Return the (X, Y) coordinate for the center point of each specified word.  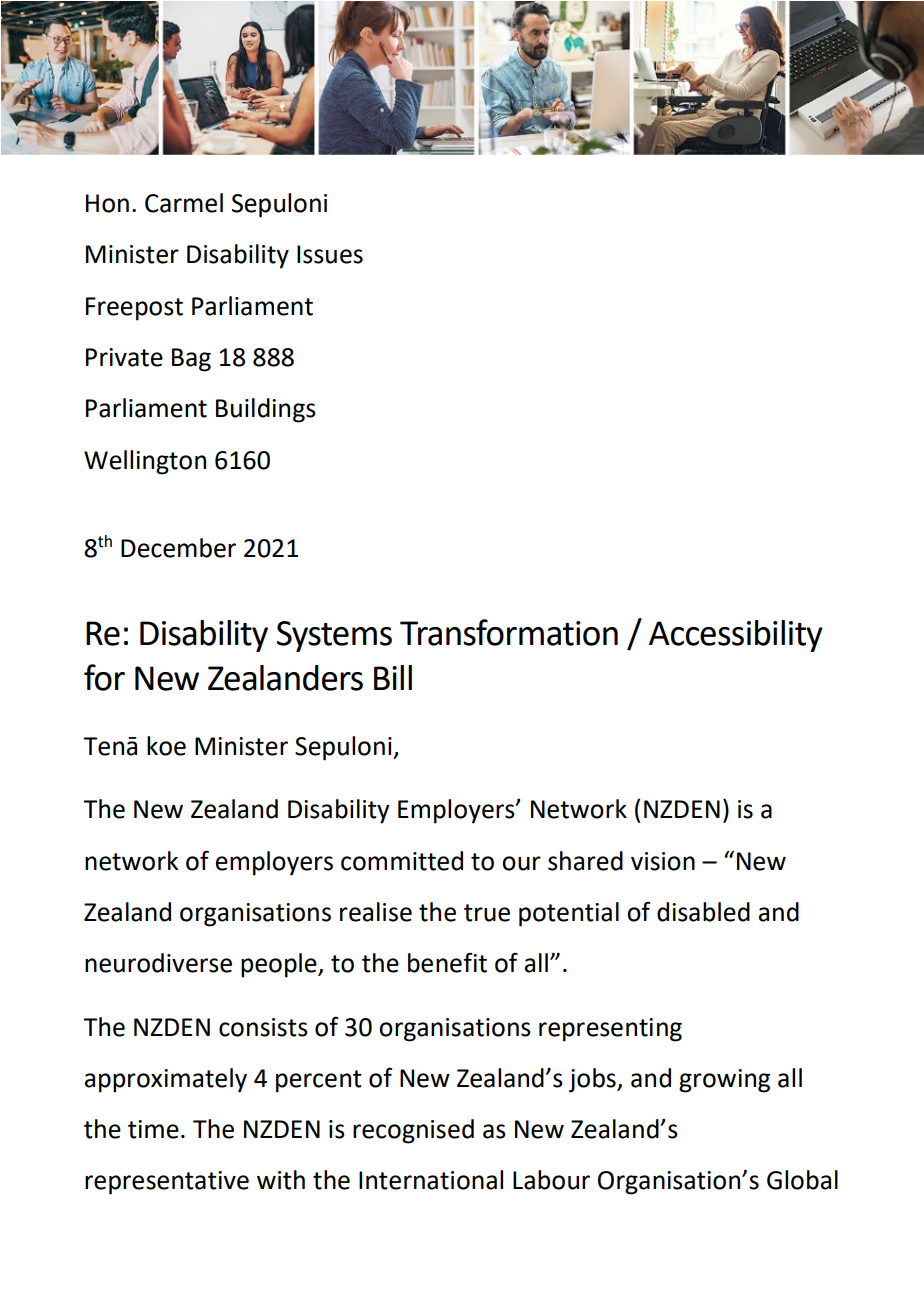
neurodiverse (158, 963)
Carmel (184, 203)
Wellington (145, 462)
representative (167, 1183)
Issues (330, 254)
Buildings (266, 410)
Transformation (509, 632)
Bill (393, 677)
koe (166, 746)
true (487, 913)
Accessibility (736, 636)
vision (663, 861)
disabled (703, 912)
